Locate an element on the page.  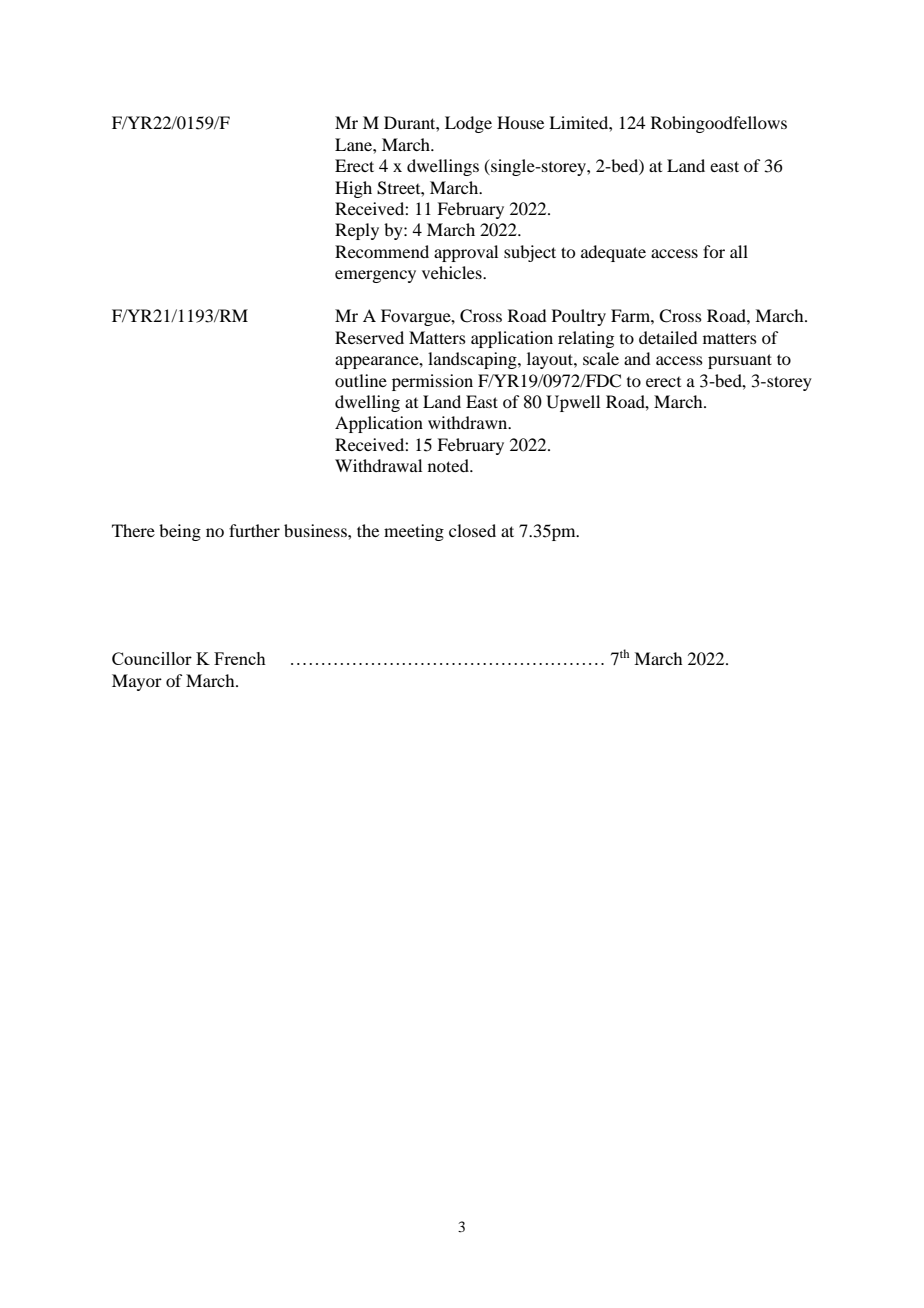
House is located at coordinates (520, 122).
